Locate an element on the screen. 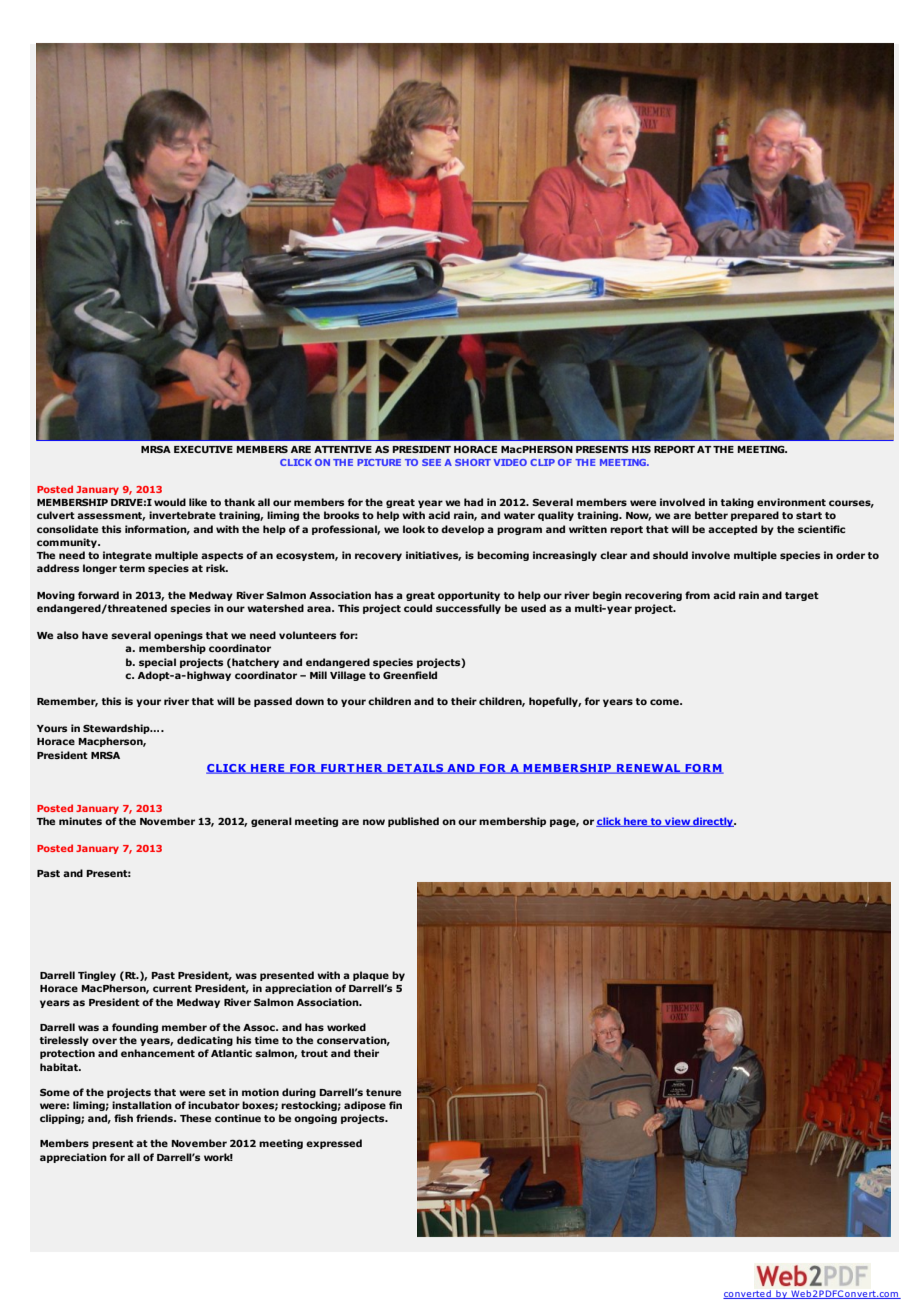  published is located at coordinates (413, 822).
